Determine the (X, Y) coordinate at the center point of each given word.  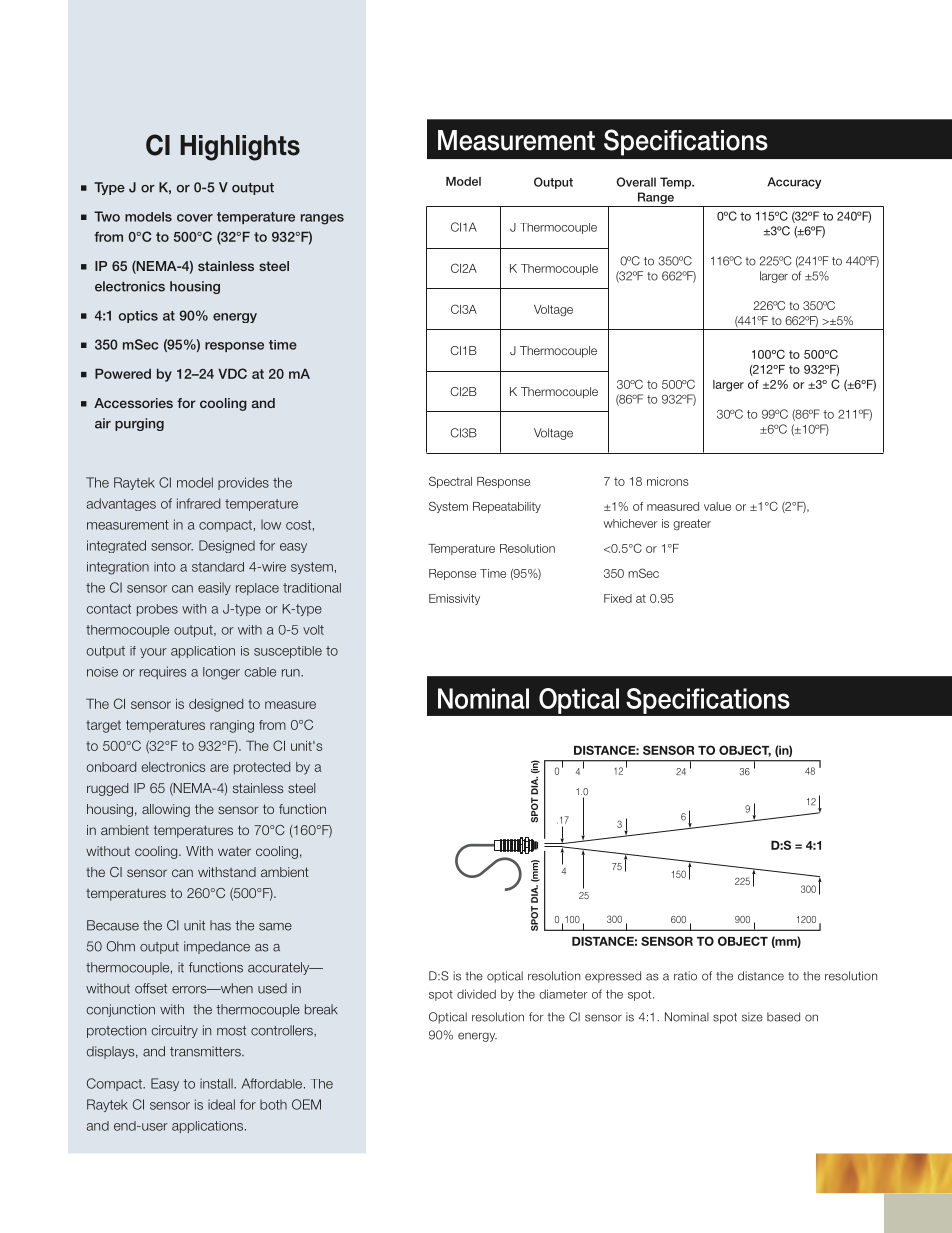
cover (195, 218)
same (275, 927)
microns (668, 481)
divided (476, 994)
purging (139, 424)
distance (761, 976)
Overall (636, 182)
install (217, 1083)
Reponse (452, 574)
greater (692, 525)
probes (157, 610)
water (234, 851)
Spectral (450, 482)
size (752, 1017)
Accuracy (794, 183)
